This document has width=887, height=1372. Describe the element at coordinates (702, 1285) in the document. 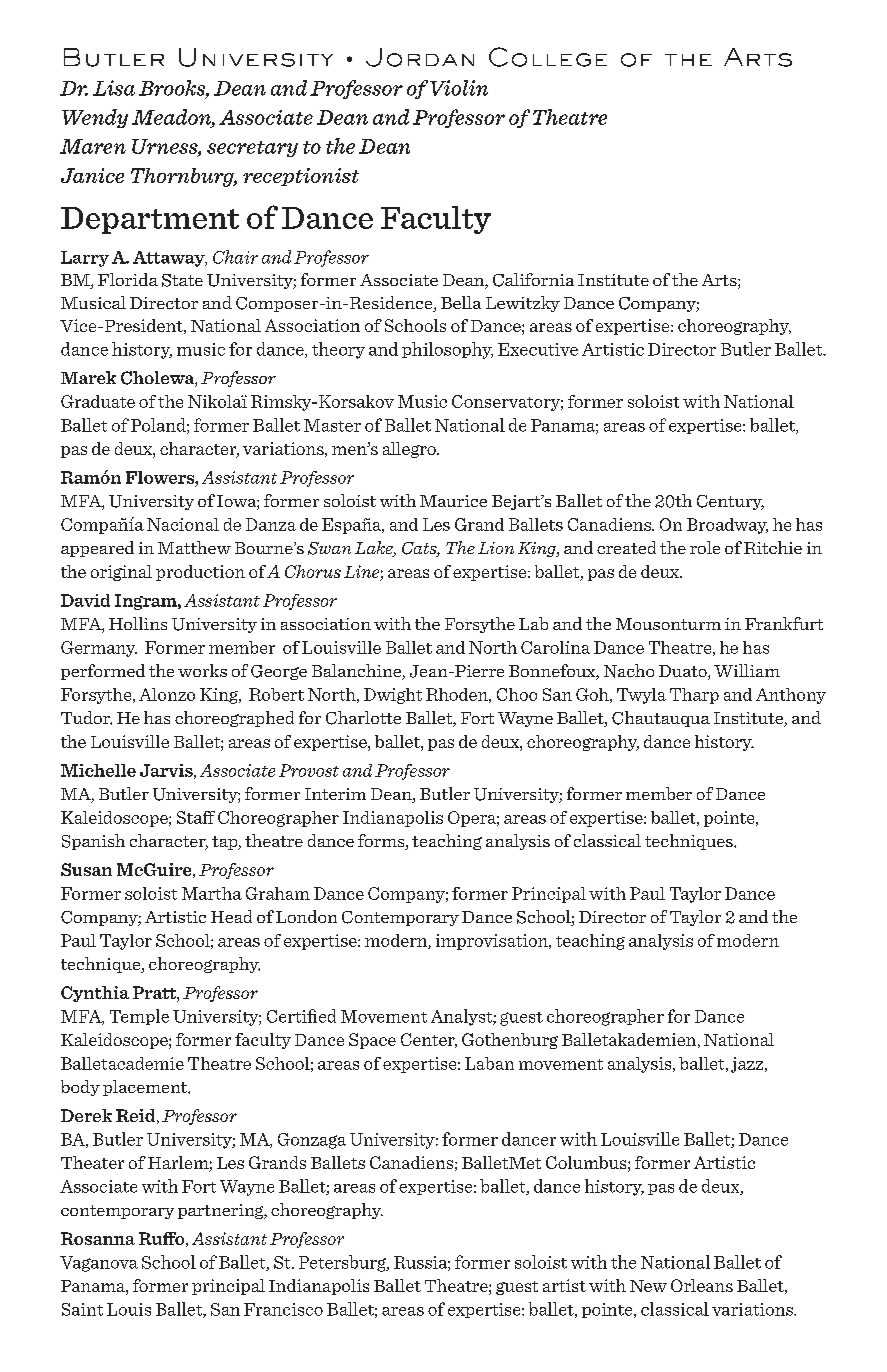

I see `Orleans` at that location.
